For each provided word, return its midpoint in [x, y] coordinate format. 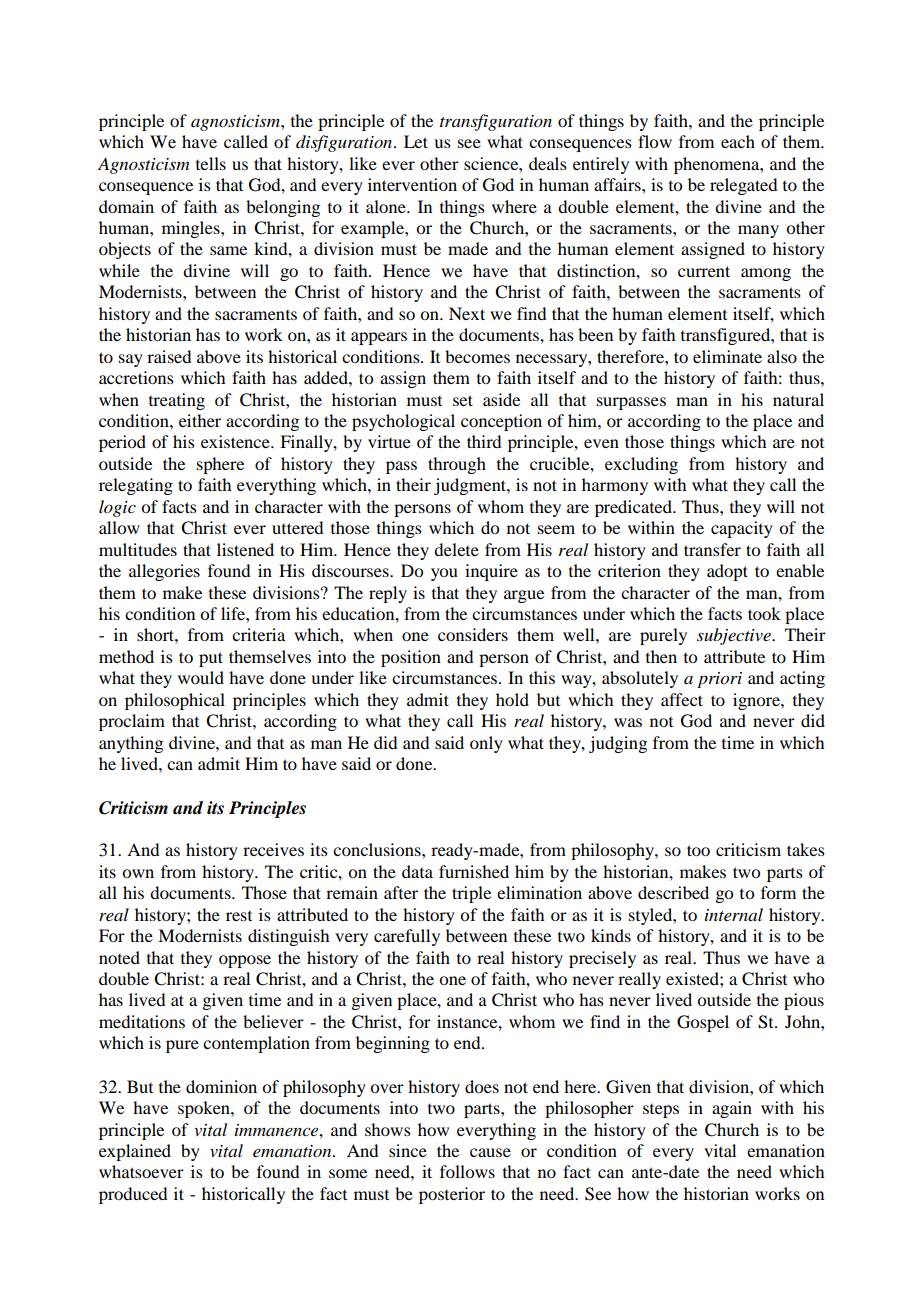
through [457, 465]
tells [211, 163]
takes [806, 849]
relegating [136, 486]
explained [135, 1152]
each [738, 141]
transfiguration [496, 122]
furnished [474, 871]
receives [273, 849]
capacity [742, 529]
